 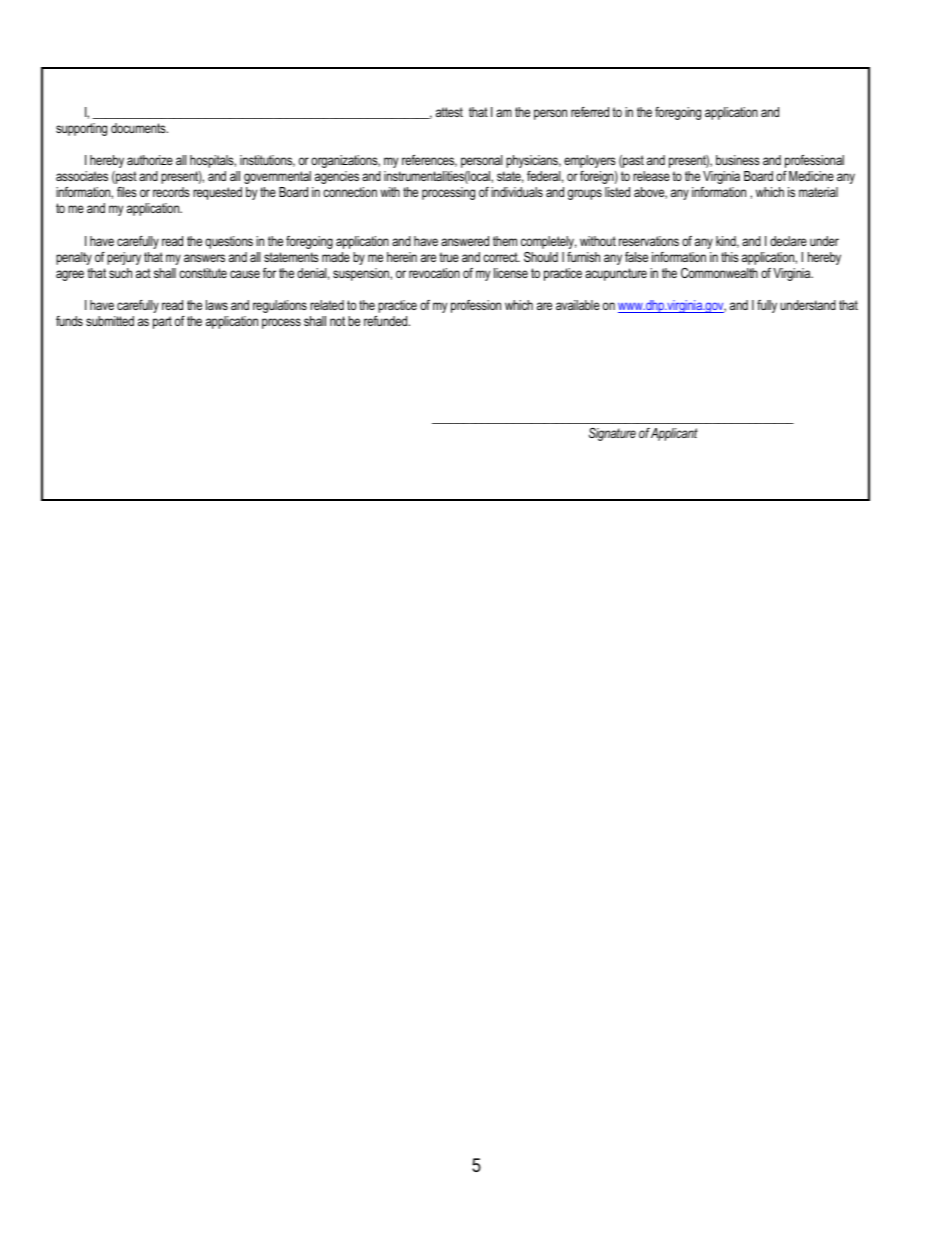 I want to click on attest, so click(x=449, y=112).
